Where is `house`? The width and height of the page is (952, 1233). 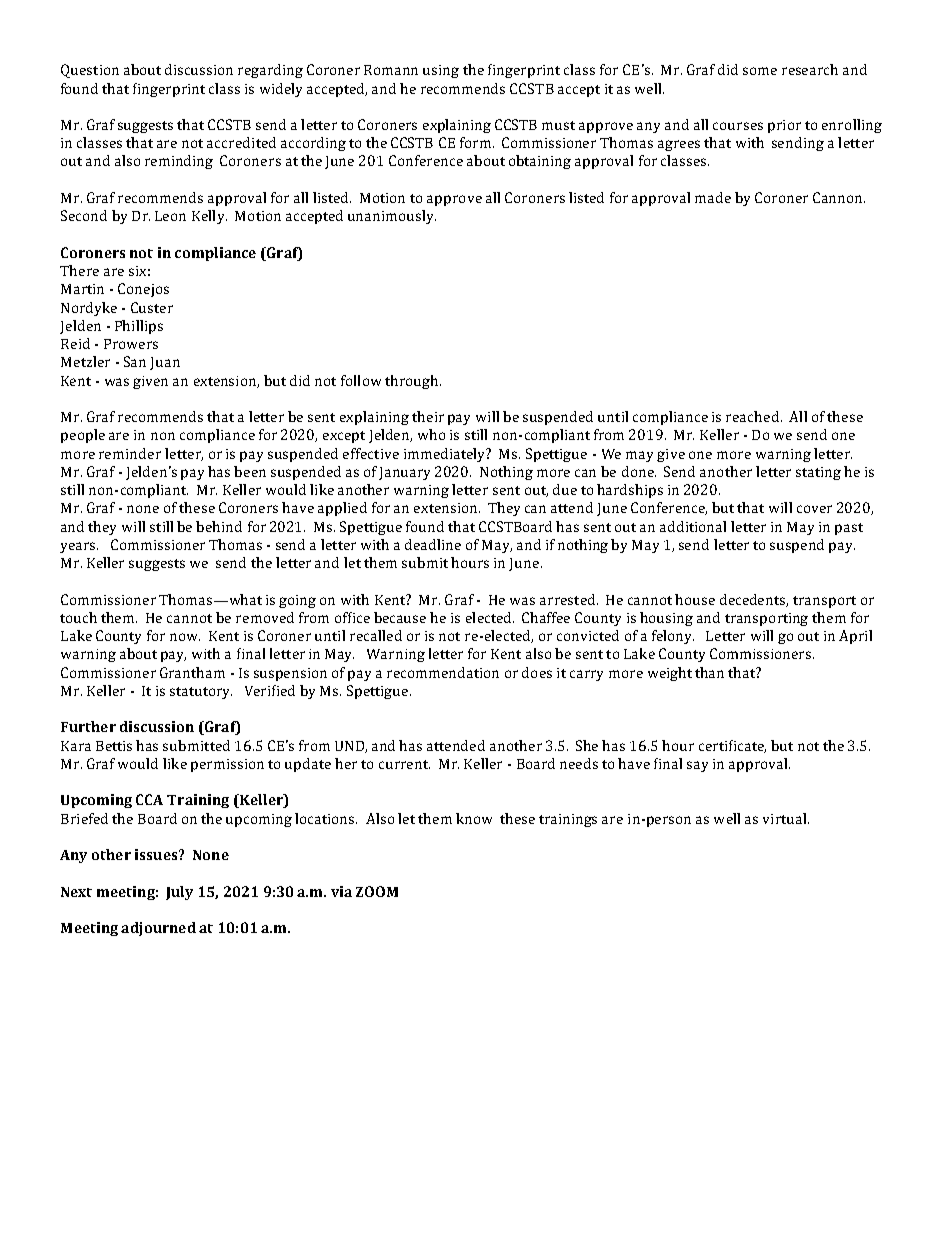 house is located at coordinates (695, 599).
